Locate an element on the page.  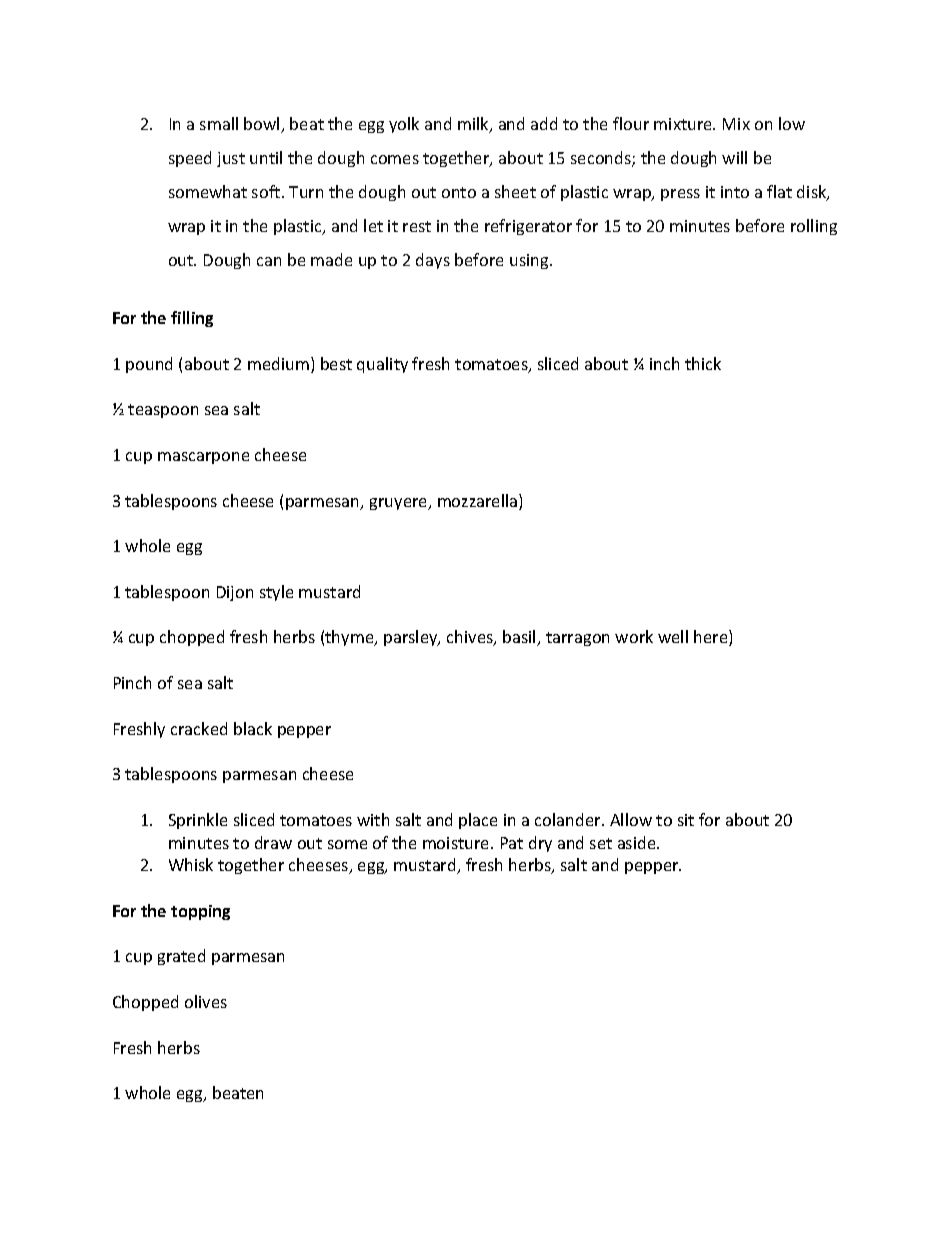
topping is located at coordinates (200, 912).
